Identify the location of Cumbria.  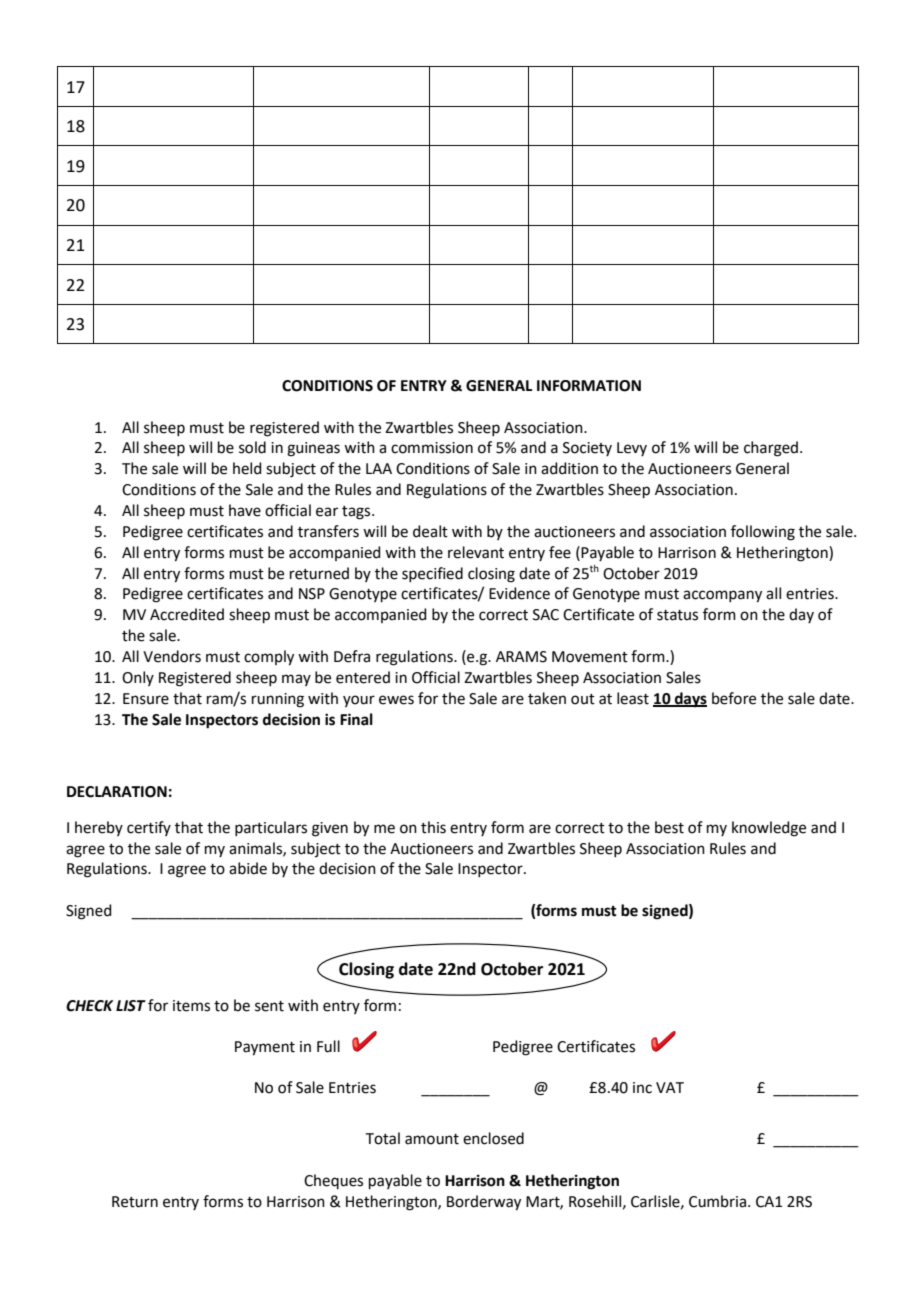
(719, 1201).
